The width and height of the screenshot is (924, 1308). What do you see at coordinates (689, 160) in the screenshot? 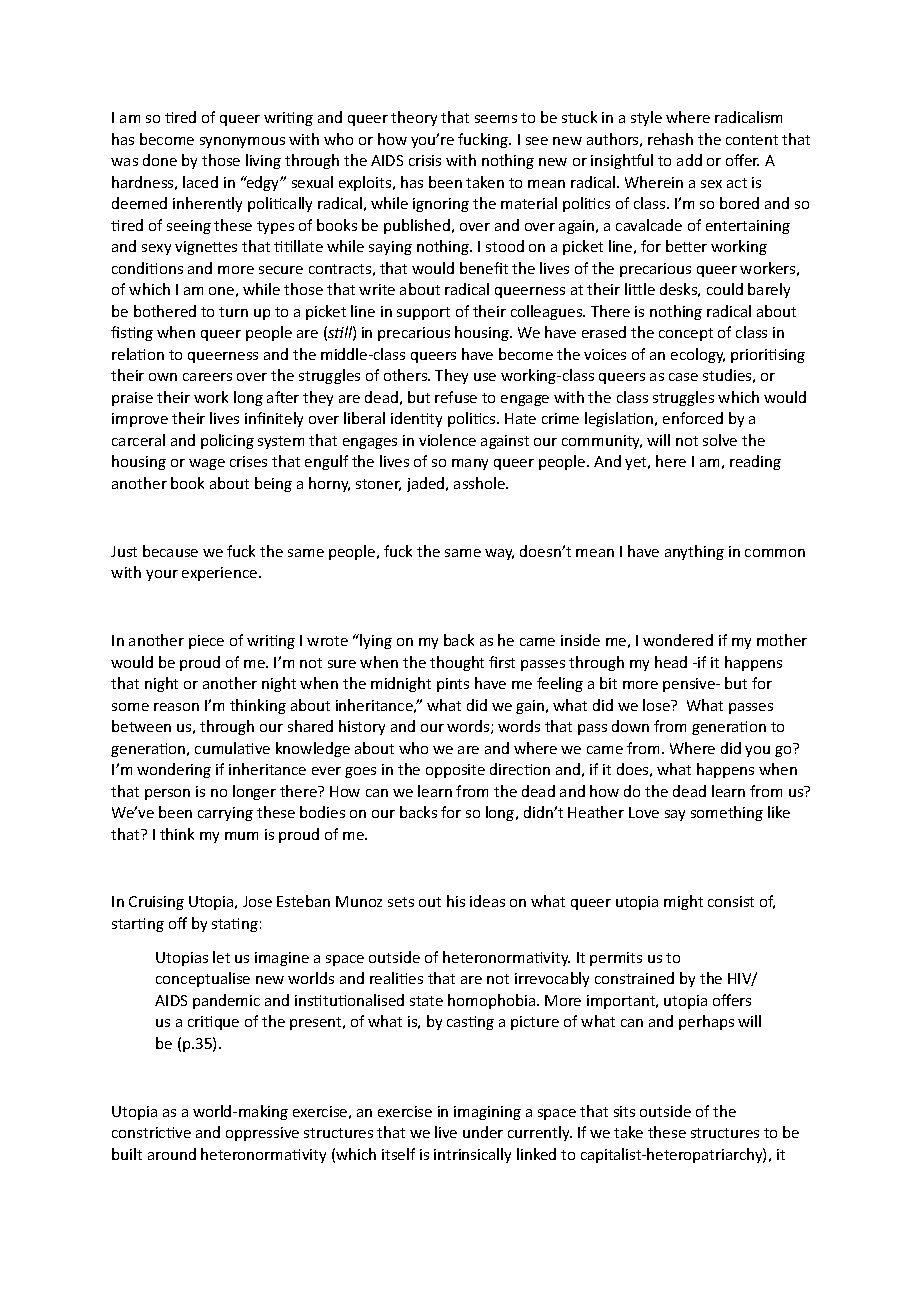
I see `add` at bounding box center [689, 160].
